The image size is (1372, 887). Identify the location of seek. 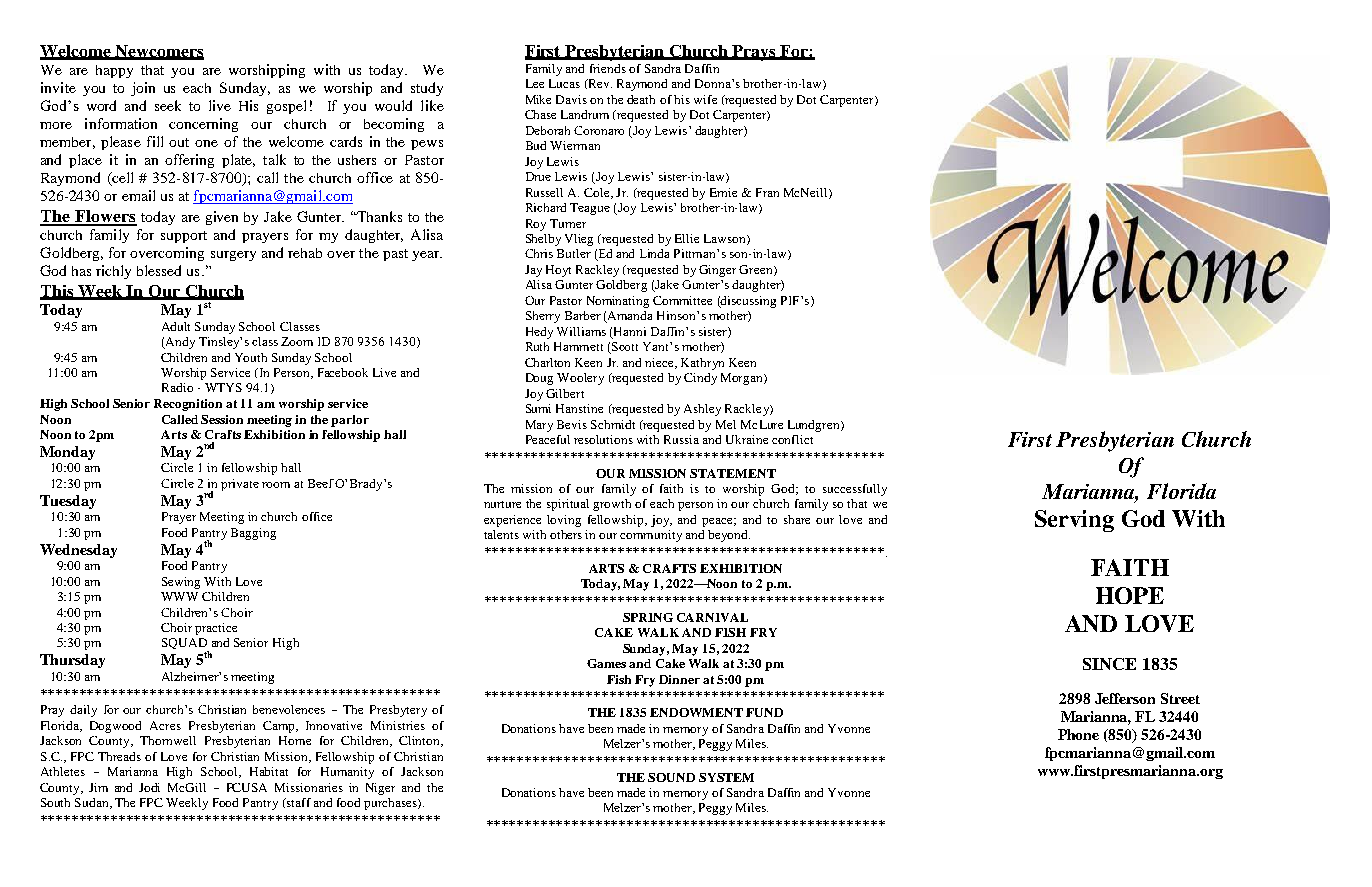
(168, 105).
